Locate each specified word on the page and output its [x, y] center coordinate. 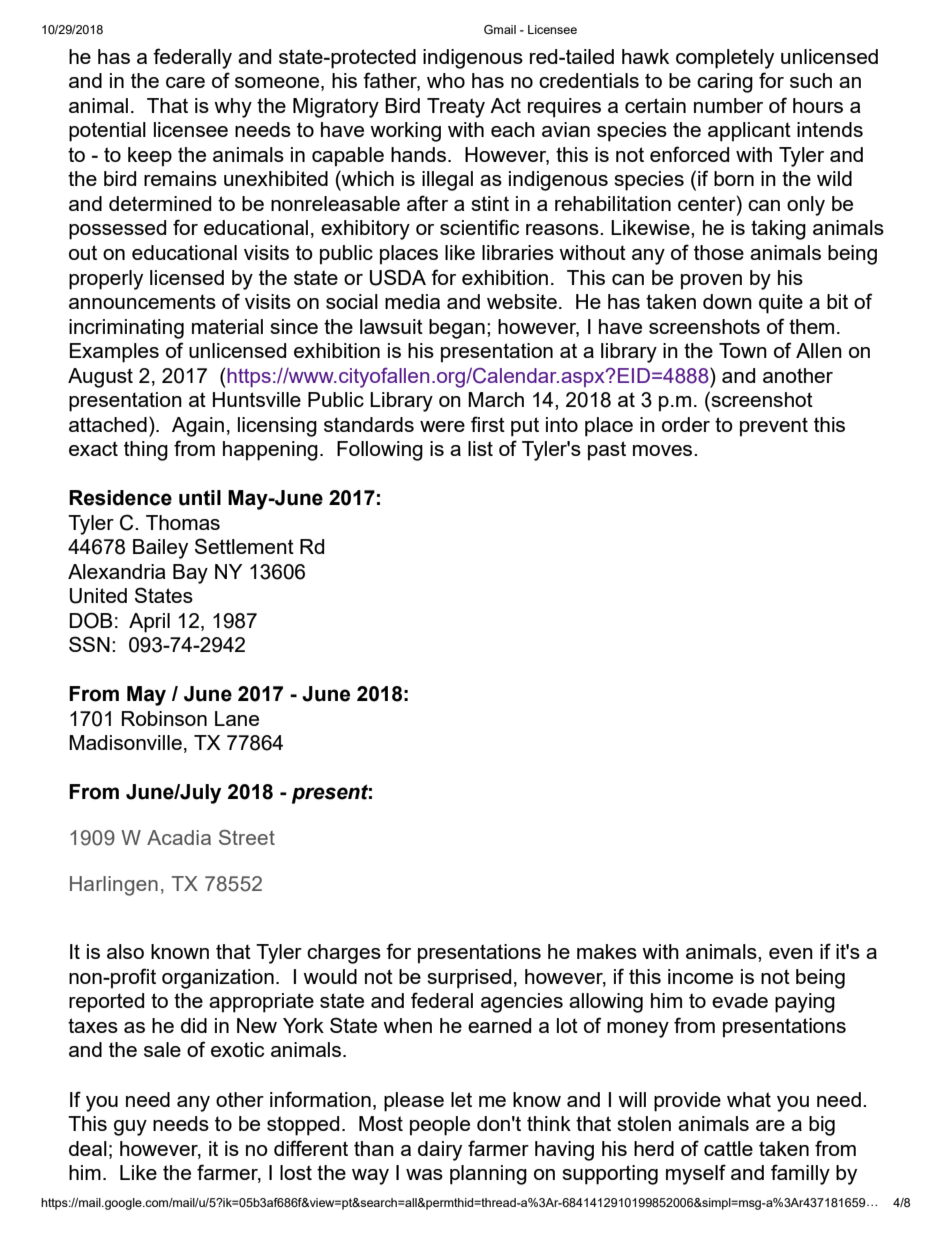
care [185, 82]
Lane [237, 718]
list [480, 448]
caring [725, 83]
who [446, 80]
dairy [440, 1151]
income [700, 976]
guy [130, 1128]
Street [247, 837]
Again [198, 427]
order [686, 424]
